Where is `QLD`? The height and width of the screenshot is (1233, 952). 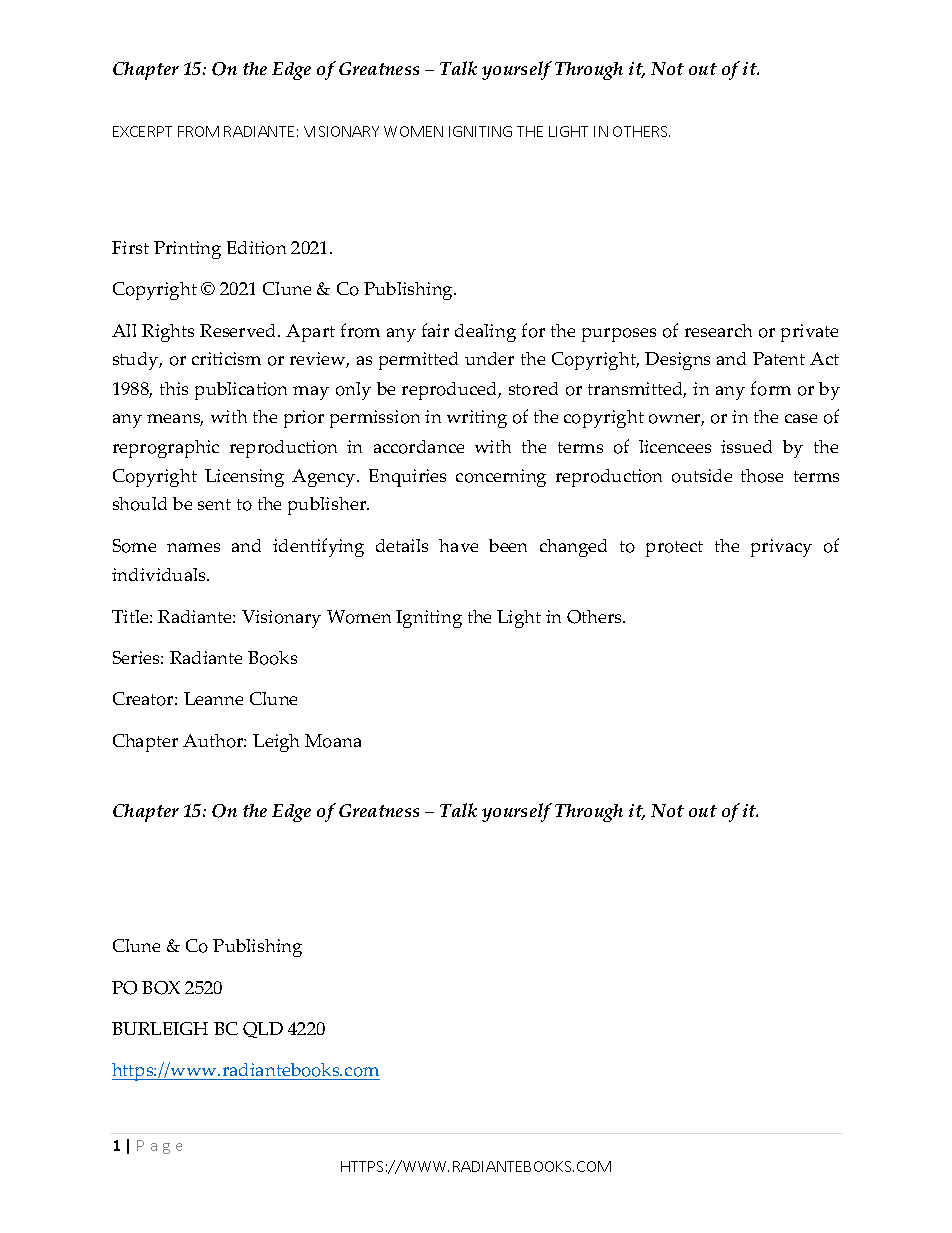 QLD is located at coordinates (263, 1030).
